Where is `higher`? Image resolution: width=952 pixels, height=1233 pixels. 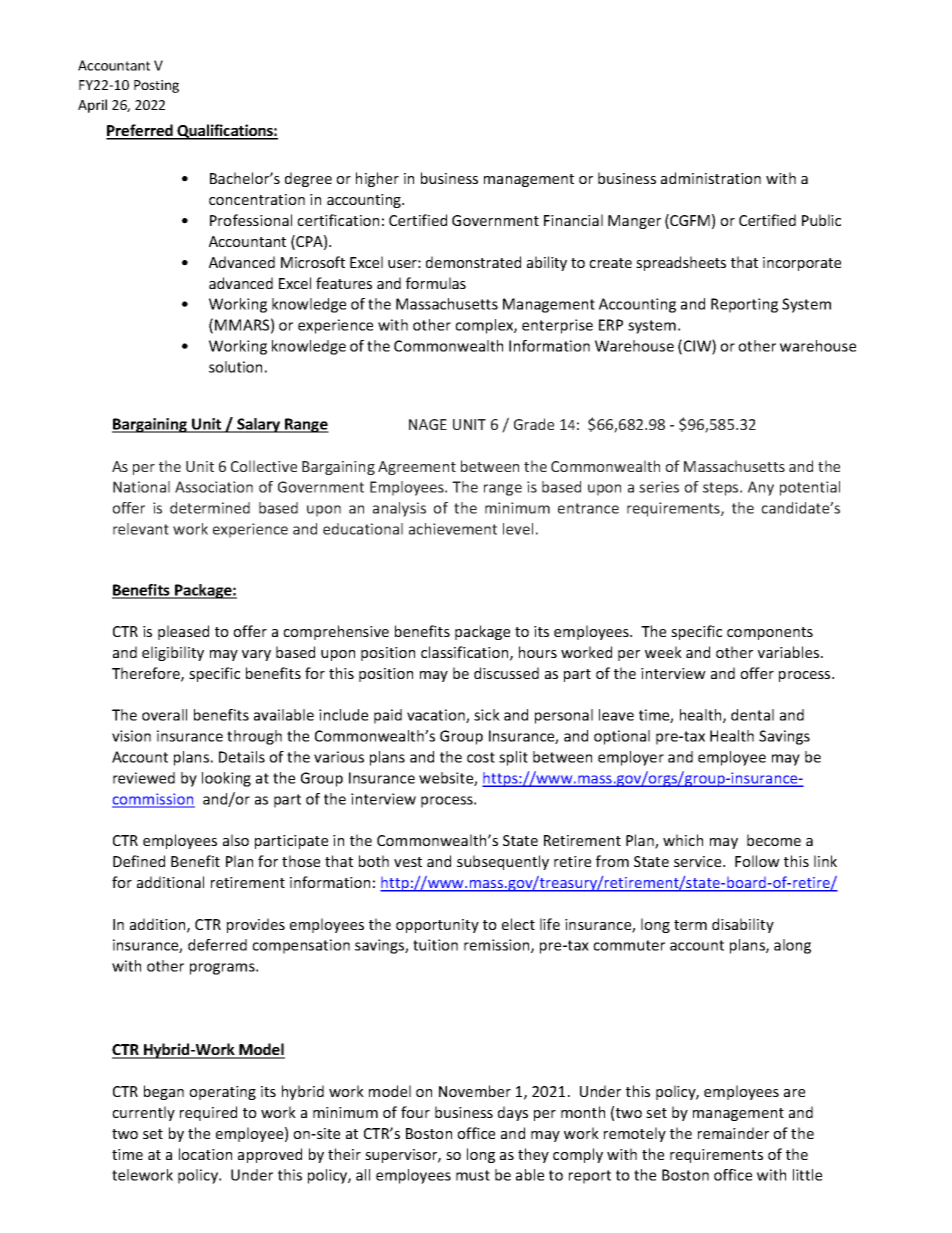
higher is located at coordinates (377, 179).
